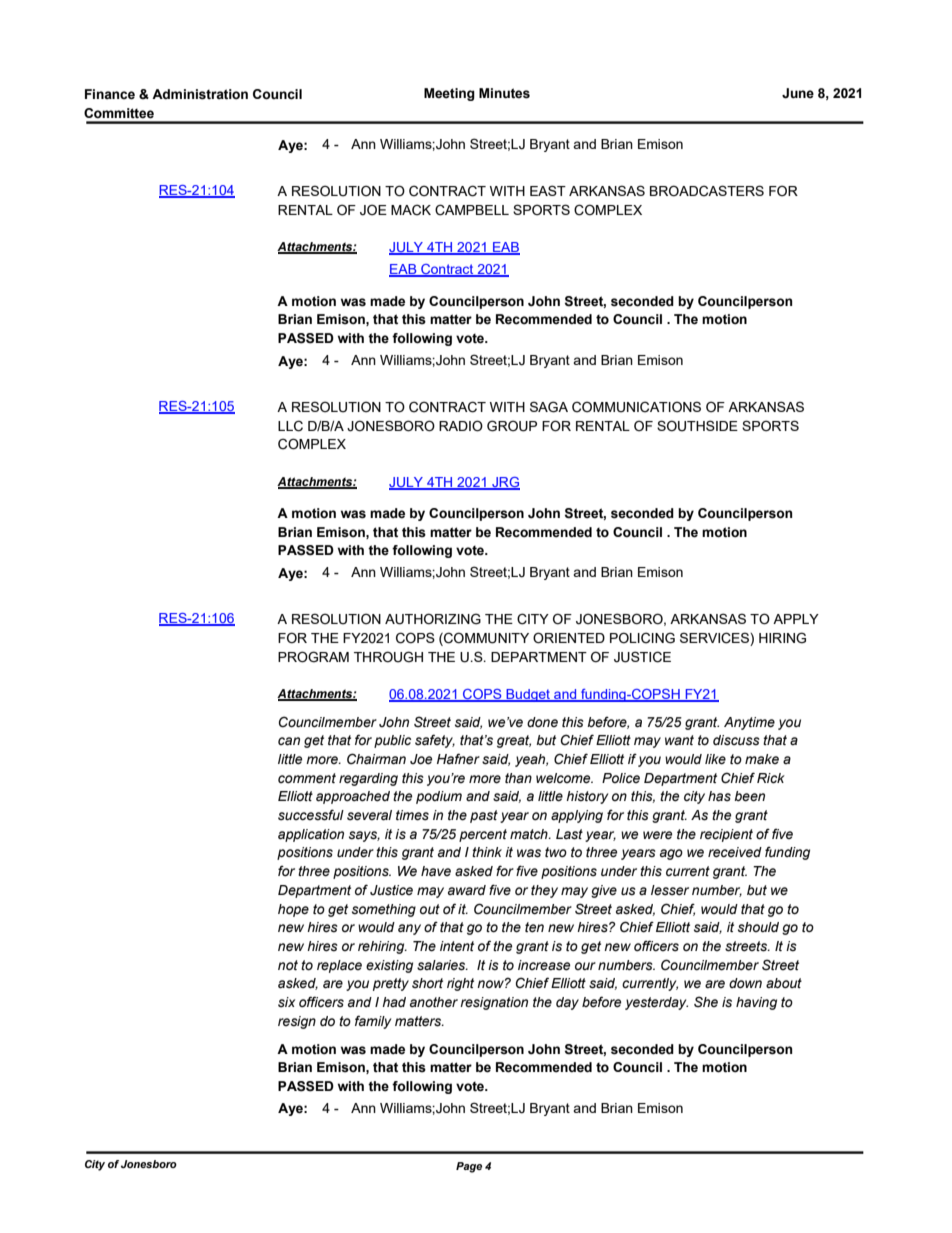 This screenshot has width=952, height=1233. I want to click on BROADCASTERS, so click(707, 191).
